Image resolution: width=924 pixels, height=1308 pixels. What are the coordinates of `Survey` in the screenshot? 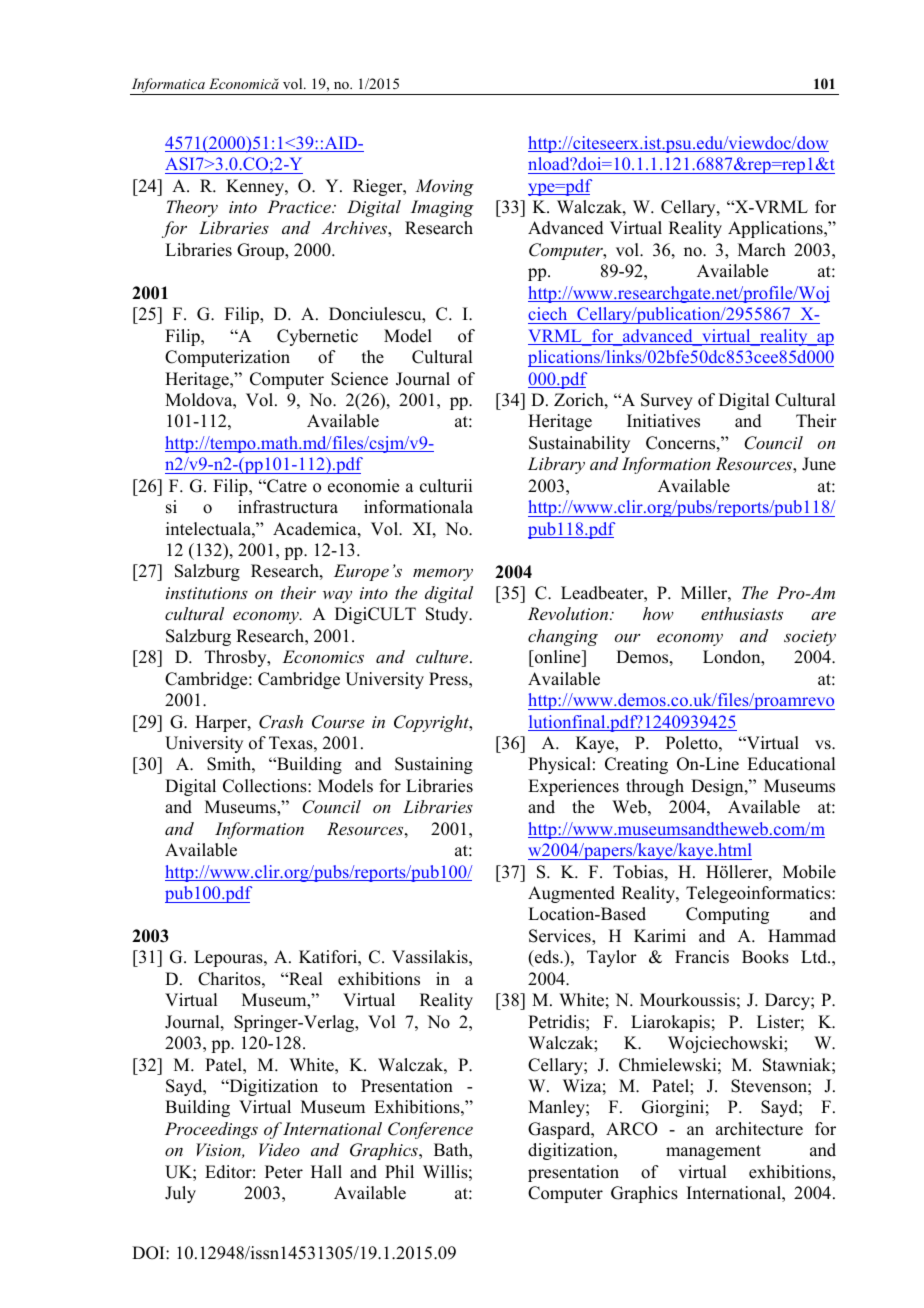 It's located at (667, 401).
